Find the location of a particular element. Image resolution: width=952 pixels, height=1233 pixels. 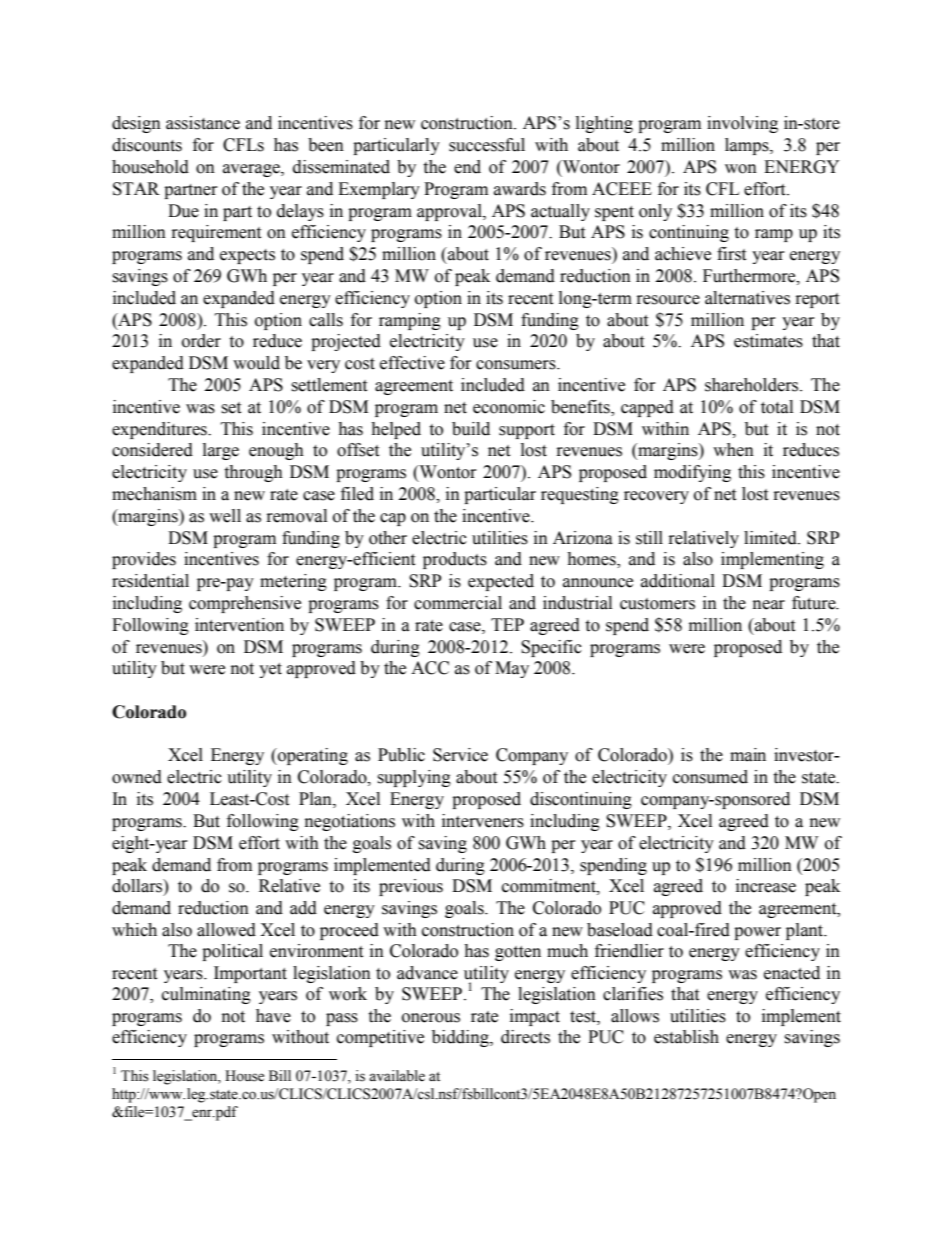

build is located at coordinates (471, 429).
